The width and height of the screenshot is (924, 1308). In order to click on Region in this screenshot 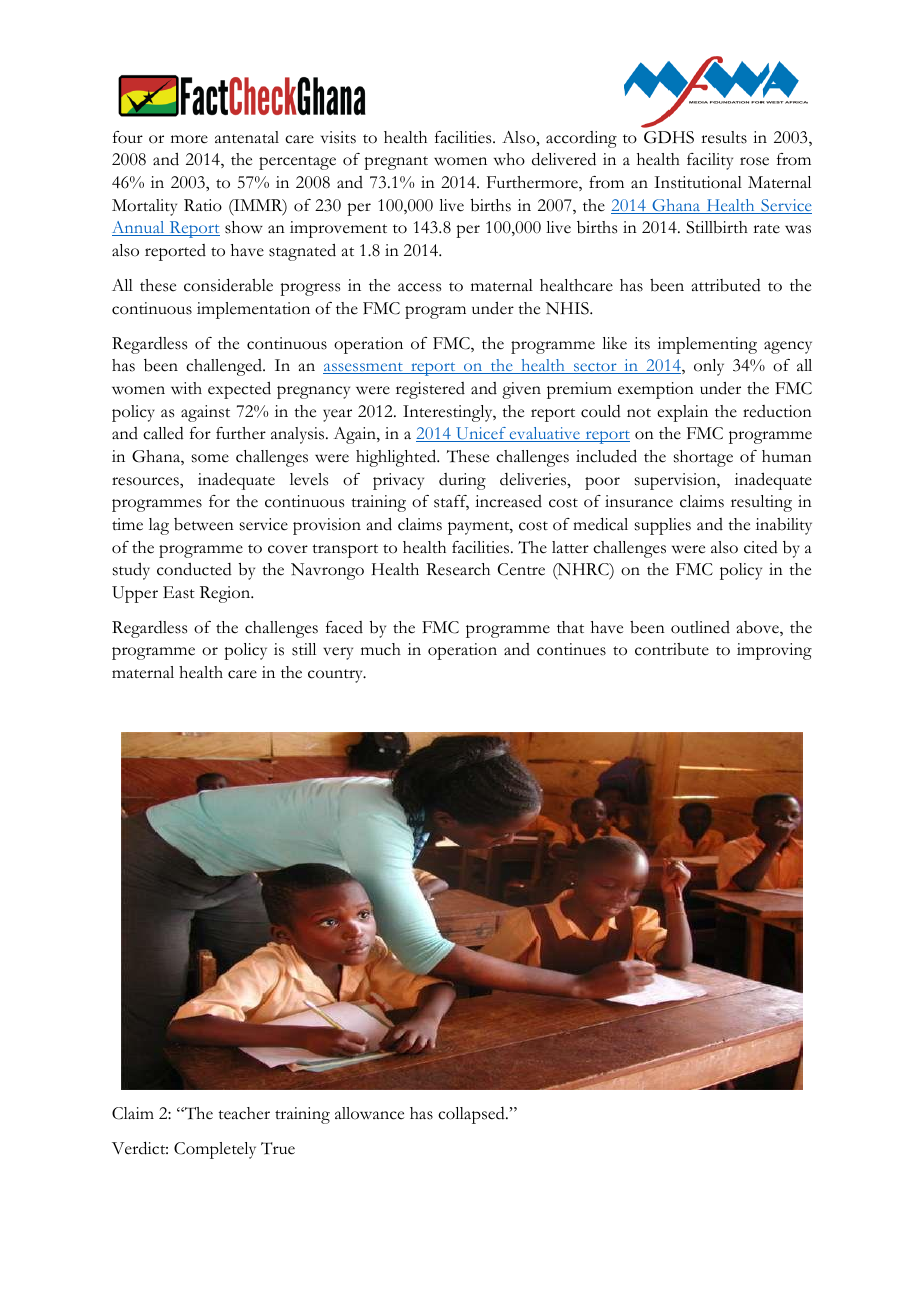, I will do `click(226, 594)`.
